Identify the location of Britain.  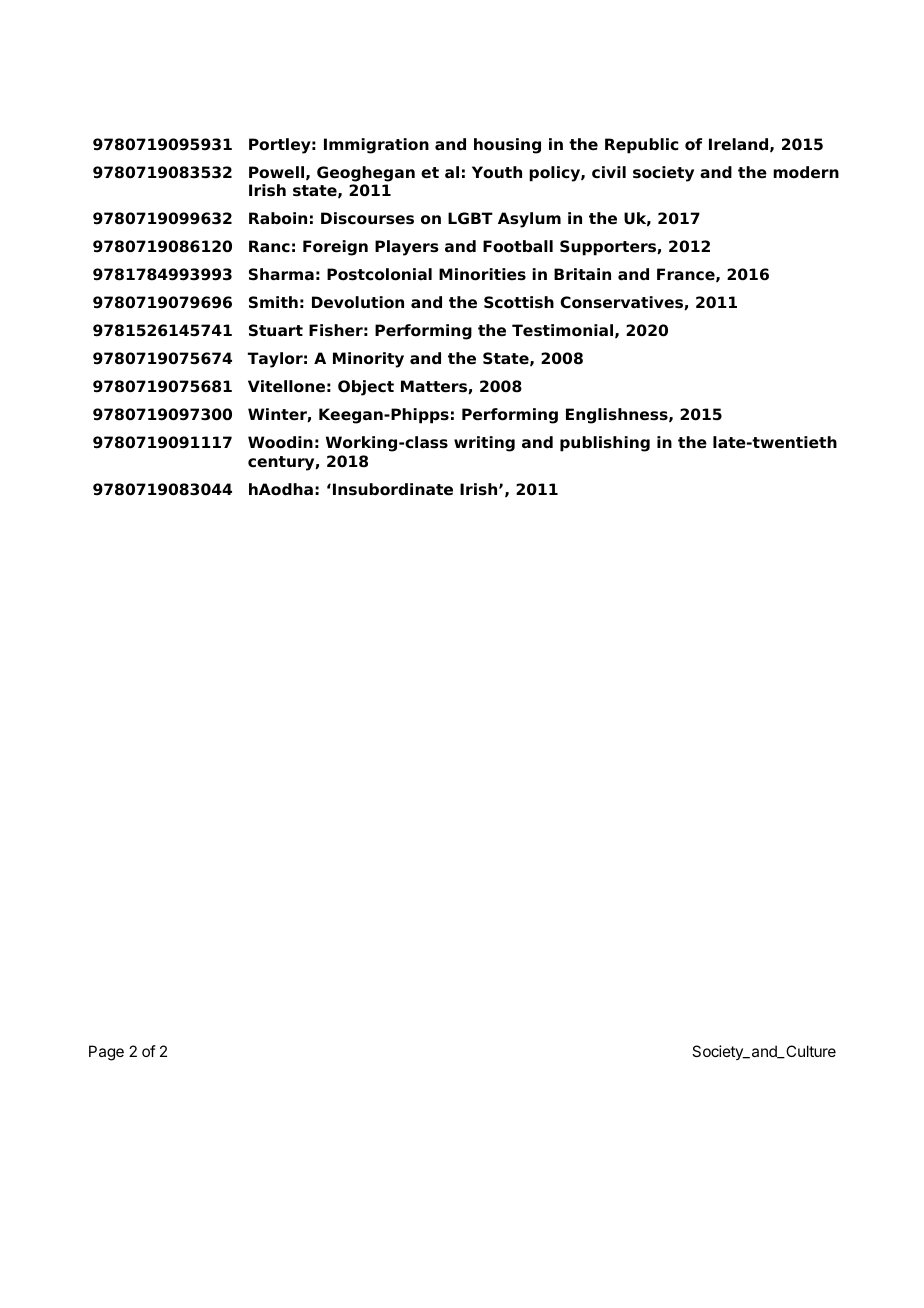
(582, 274).
